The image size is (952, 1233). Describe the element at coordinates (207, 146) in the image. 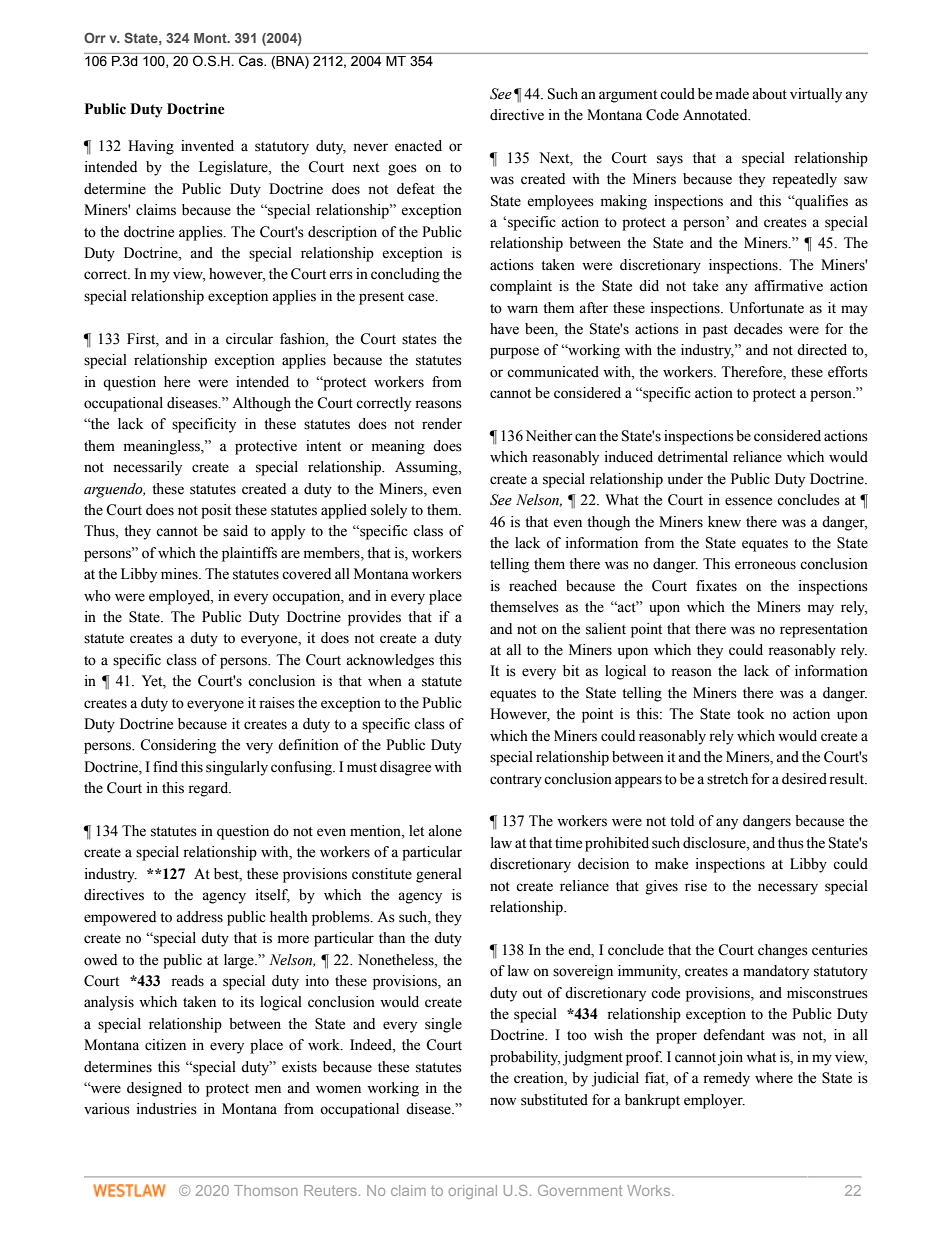

I see `invented` at that location.
